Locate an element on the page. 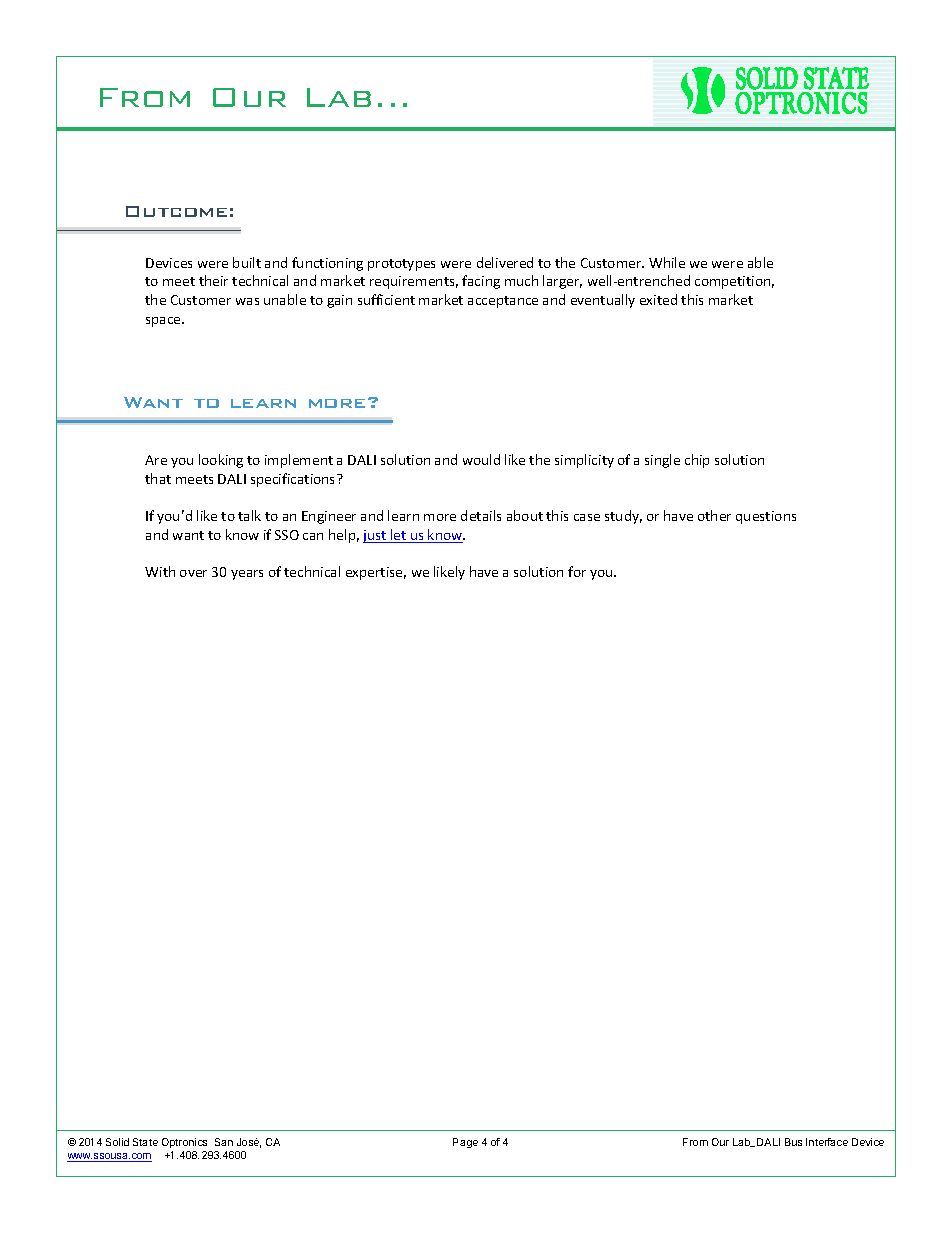 This document has height=1233, width=952. chip is located at coordinates (697, 461).
